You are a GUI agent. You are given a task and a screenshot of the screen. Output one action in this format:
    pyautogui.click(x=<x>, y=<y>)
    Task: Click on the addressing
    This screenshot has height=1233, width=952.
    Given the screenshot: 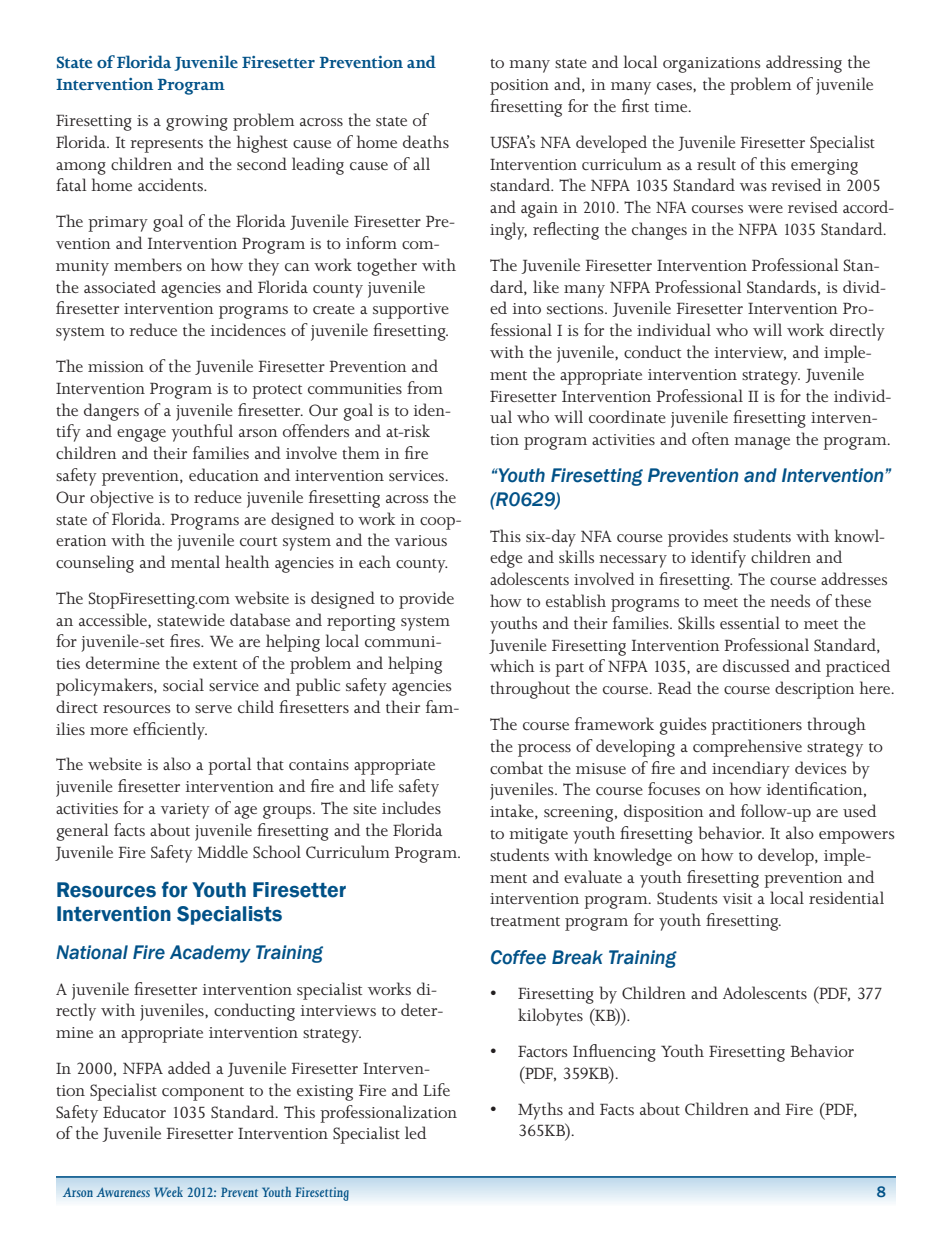 What is the action you would take?
    pyautogui.click(x=804, y=64)
